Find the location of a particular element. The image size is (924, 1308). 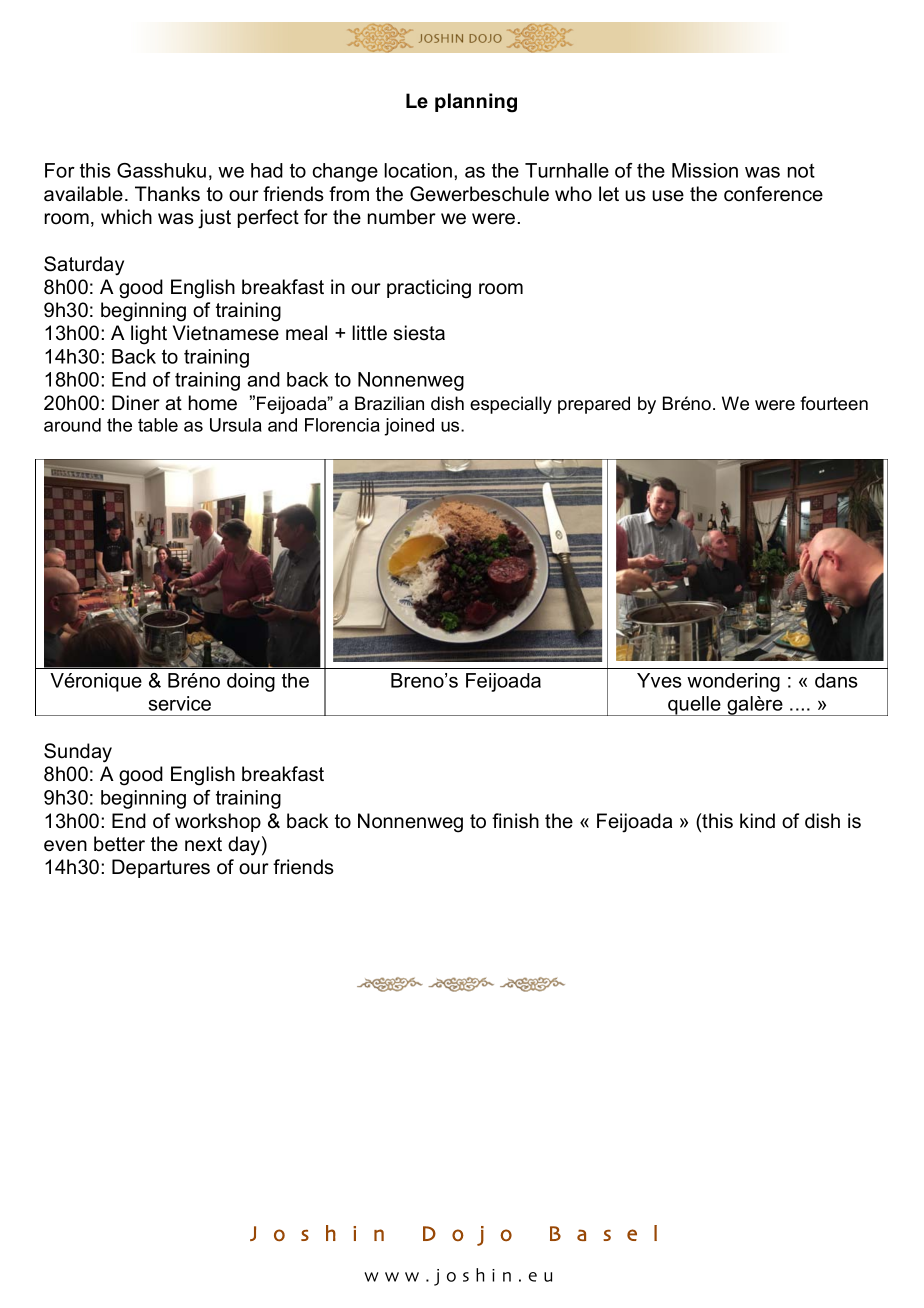

workshop is located at coordinates (218, 822).
